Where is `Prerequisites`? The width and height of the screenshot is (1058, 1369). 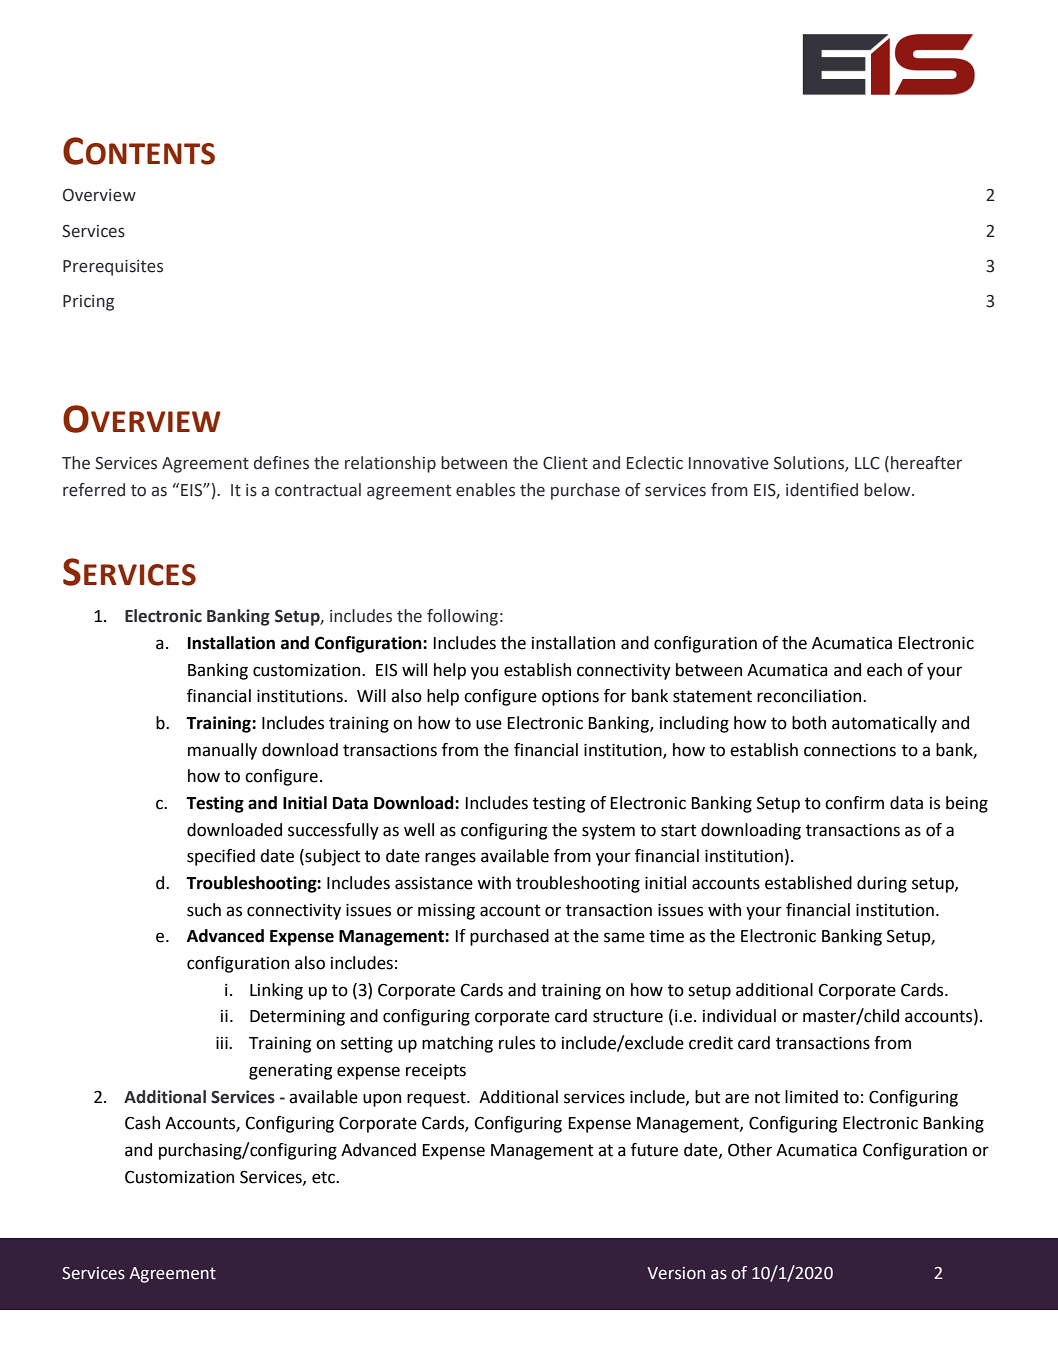
Prerequisites is located at coordinates (113, 268).
